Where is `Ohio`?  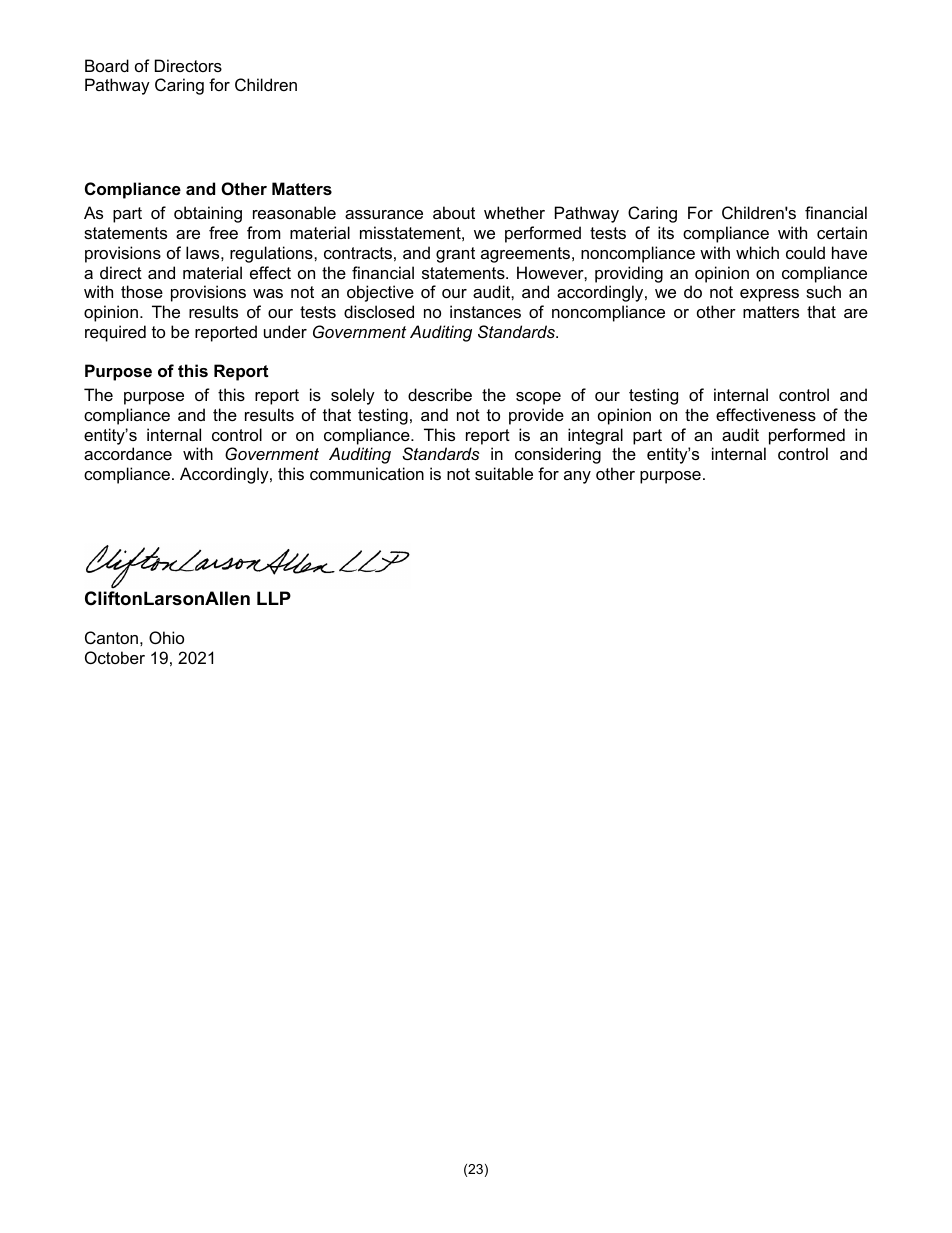 Ohio is located at coordinates (166, 637).
